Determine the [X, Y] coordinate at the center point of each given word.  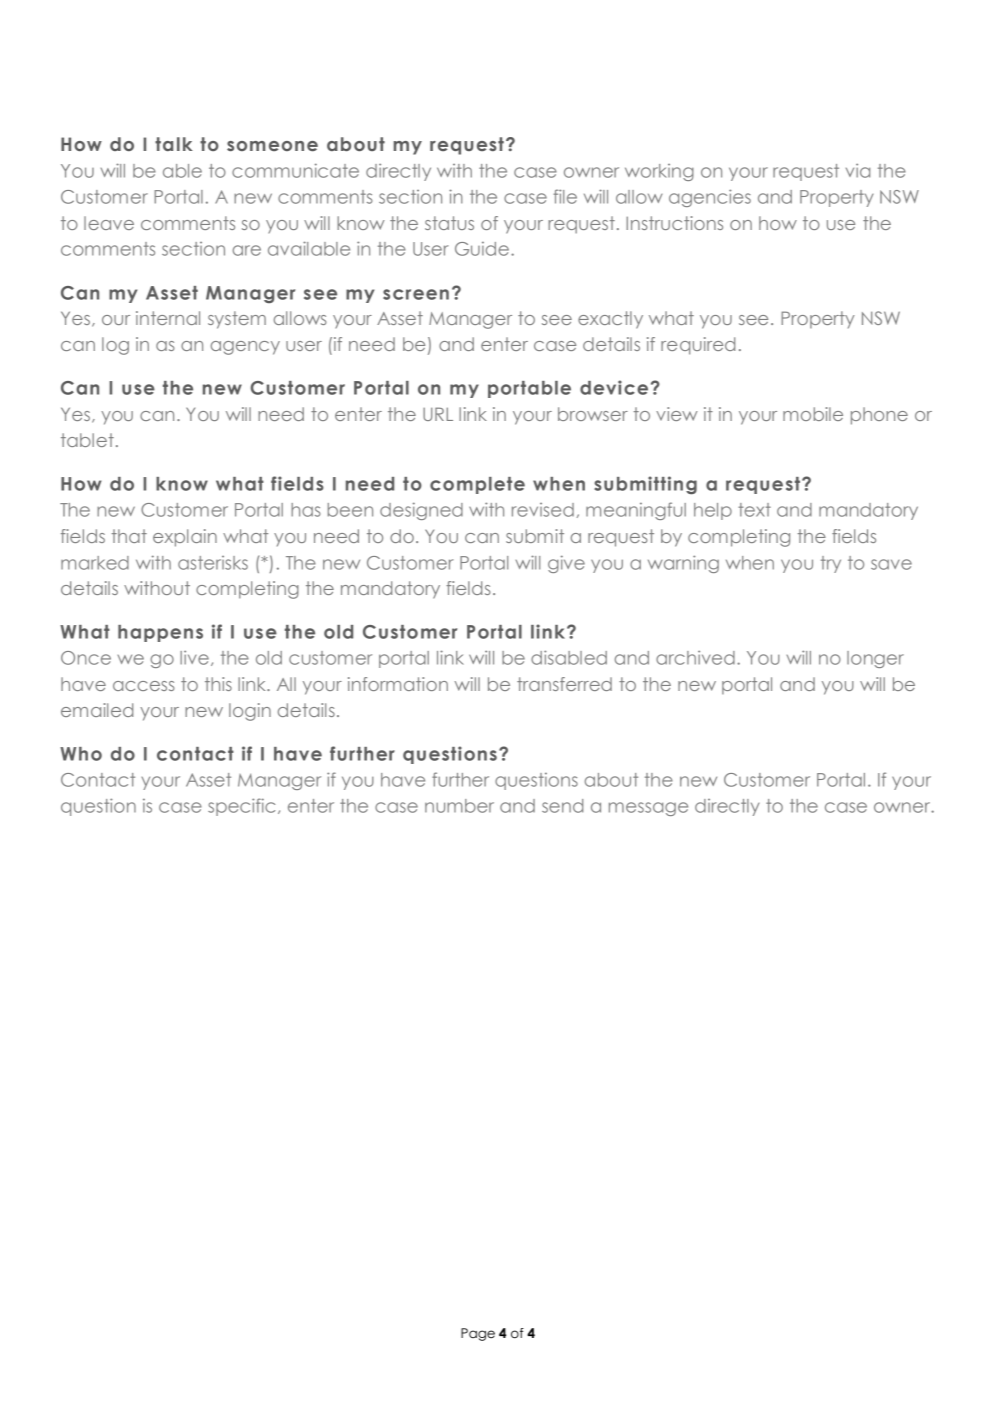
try [831, 564]
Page [478, 1334]
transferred [564, 684]
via [858, 170]
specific [241, 807]
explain [185, 538]
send [562, 806]
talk [174, 144]
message [648, 809]
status [449, 223]
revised [543, 510]
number [459, 806]
